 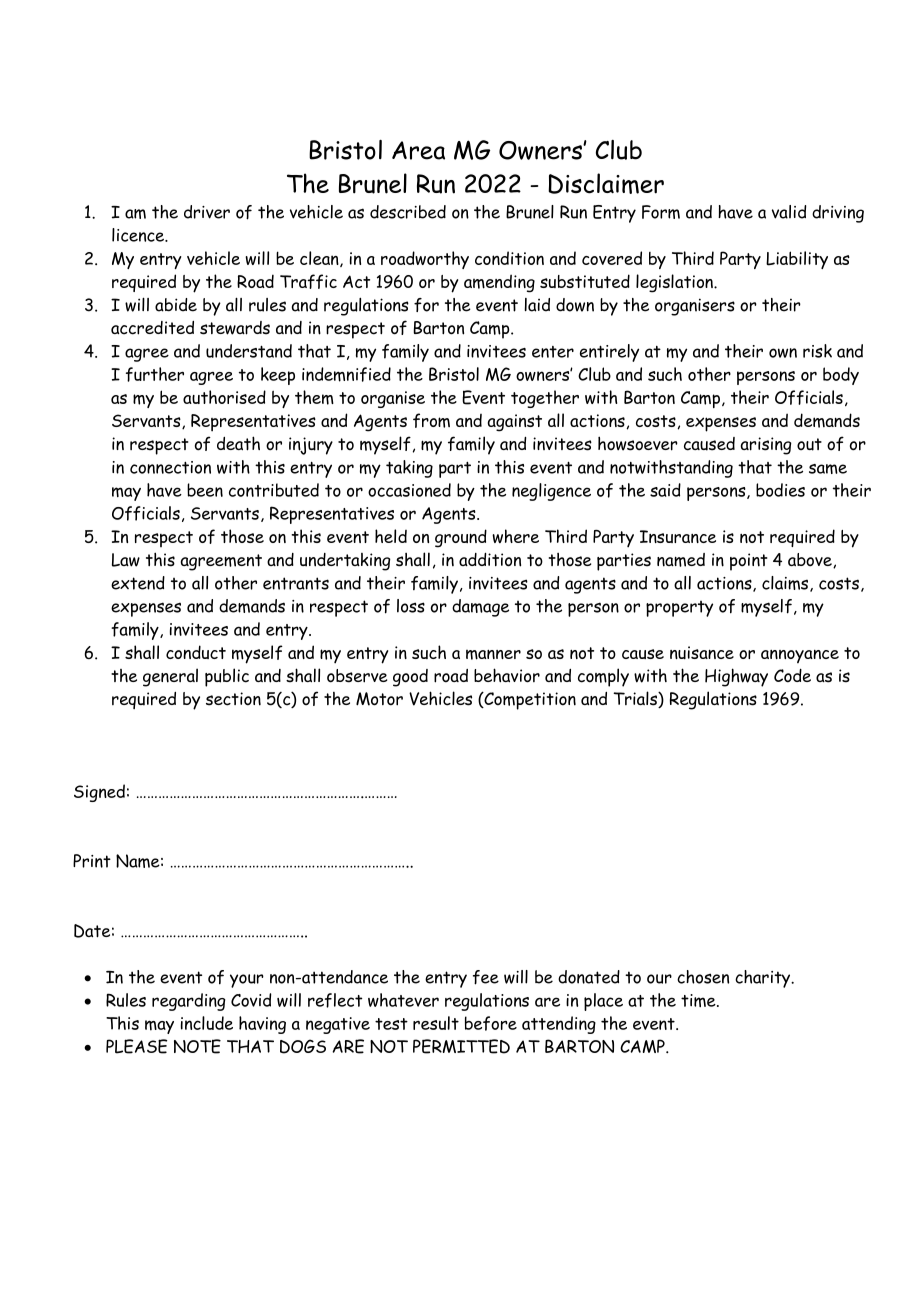 What do you see at coordinates (155, 374) in the image?
I see `further` at bounding box center [155, 374].
